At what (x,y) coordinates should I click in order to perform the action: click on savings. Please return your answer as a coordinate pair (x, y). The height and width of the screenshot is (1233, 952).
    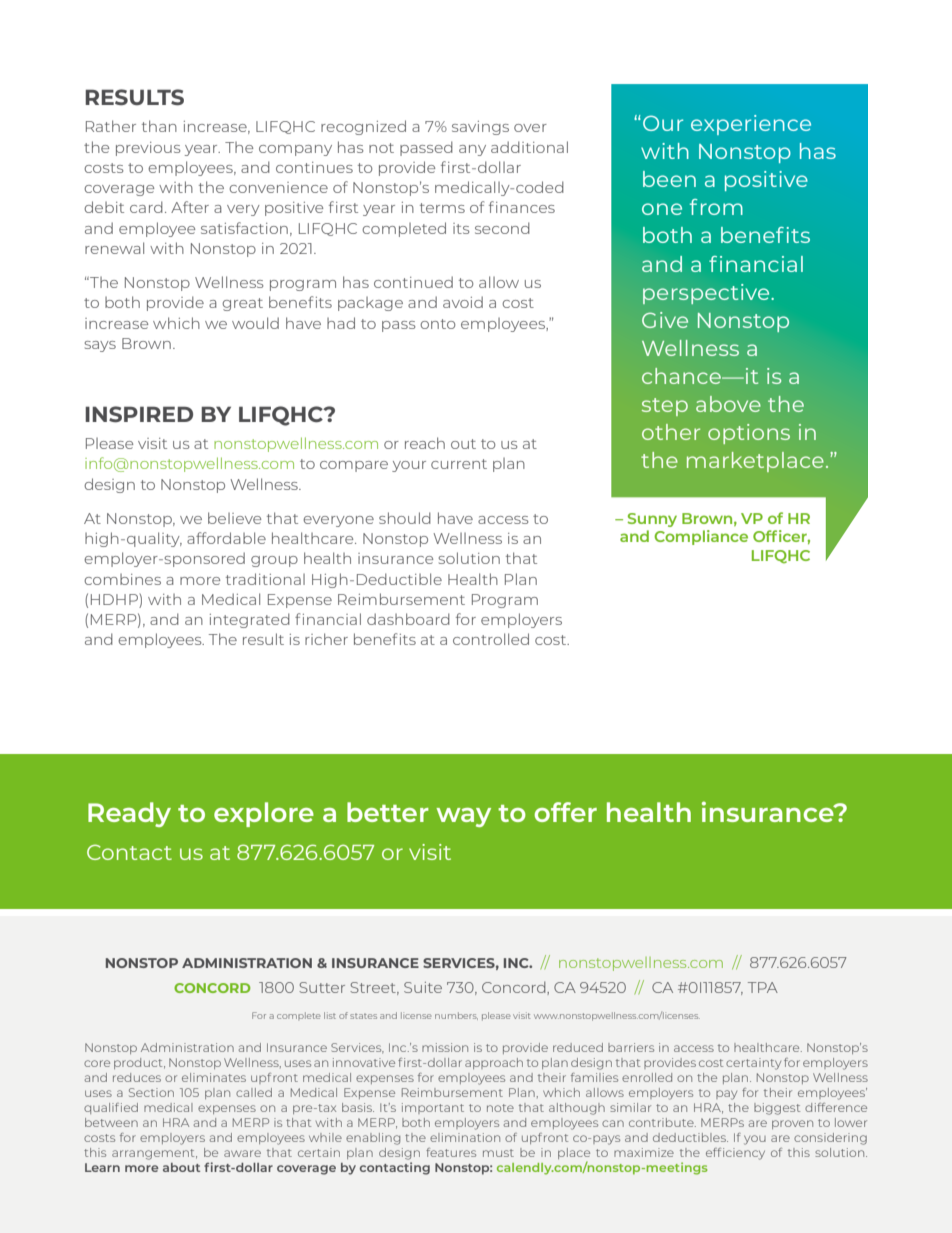
    Looking at the image, I should click on (480, 128).
